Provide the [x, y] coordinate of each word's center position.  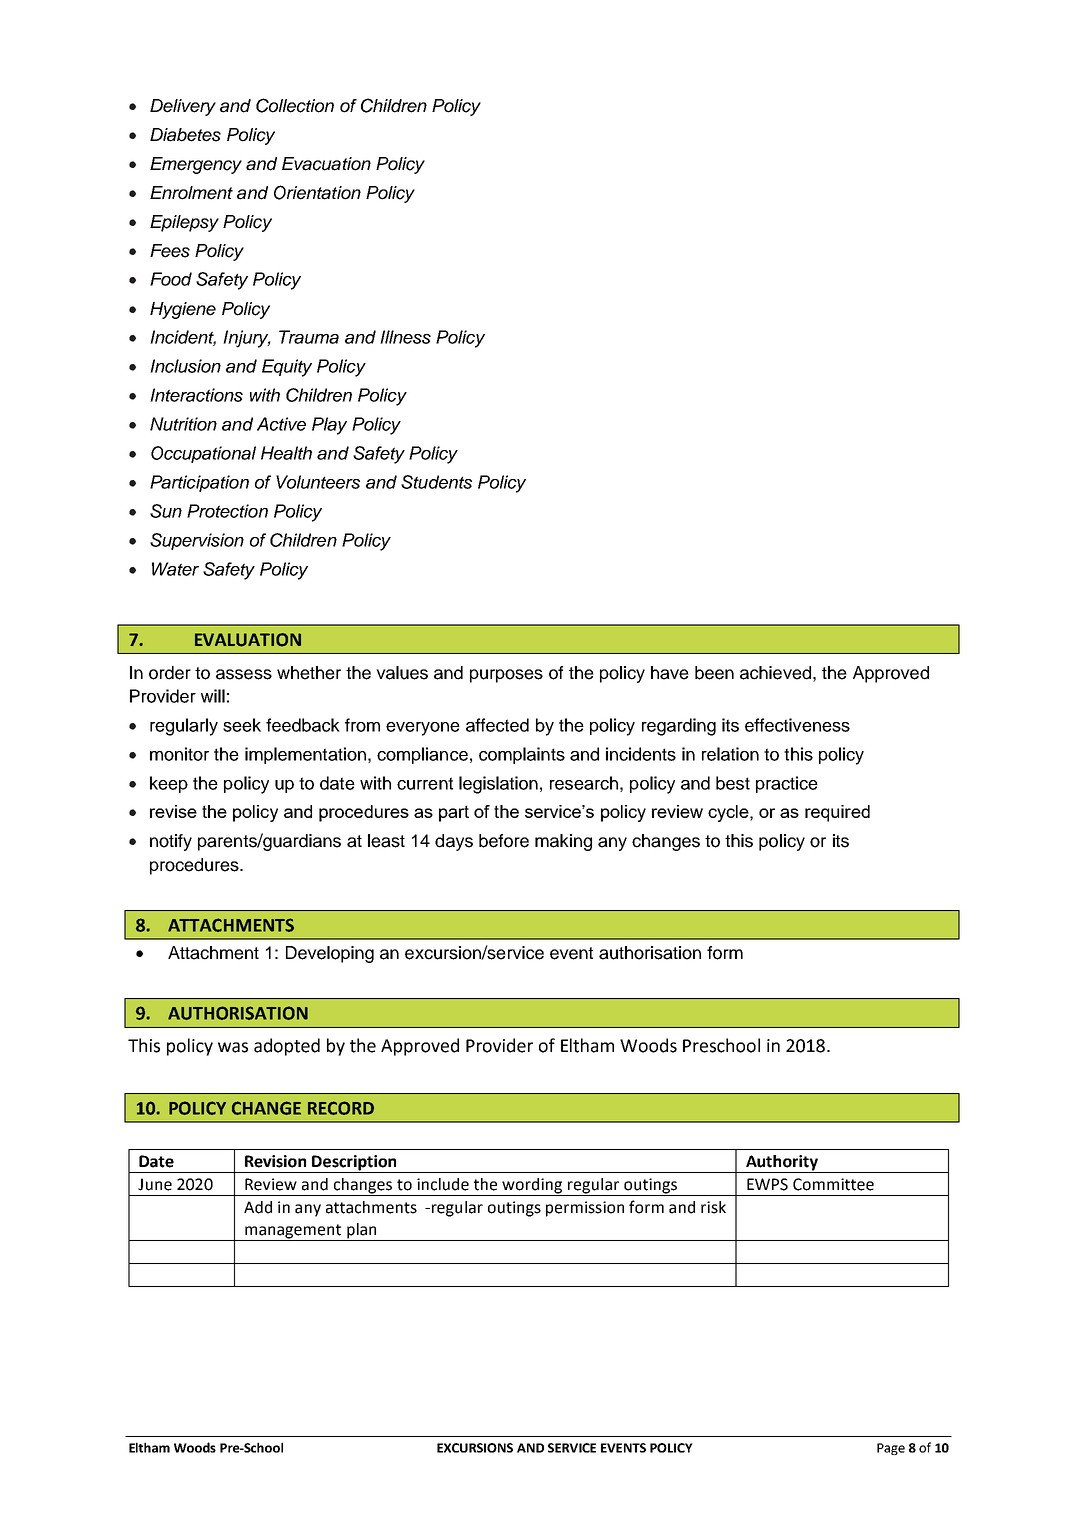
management [293, 1232]
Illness [405, 337]
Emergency [196, 165]
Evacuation [326, 164]
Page [891, 1449]
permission [585, 1209]
